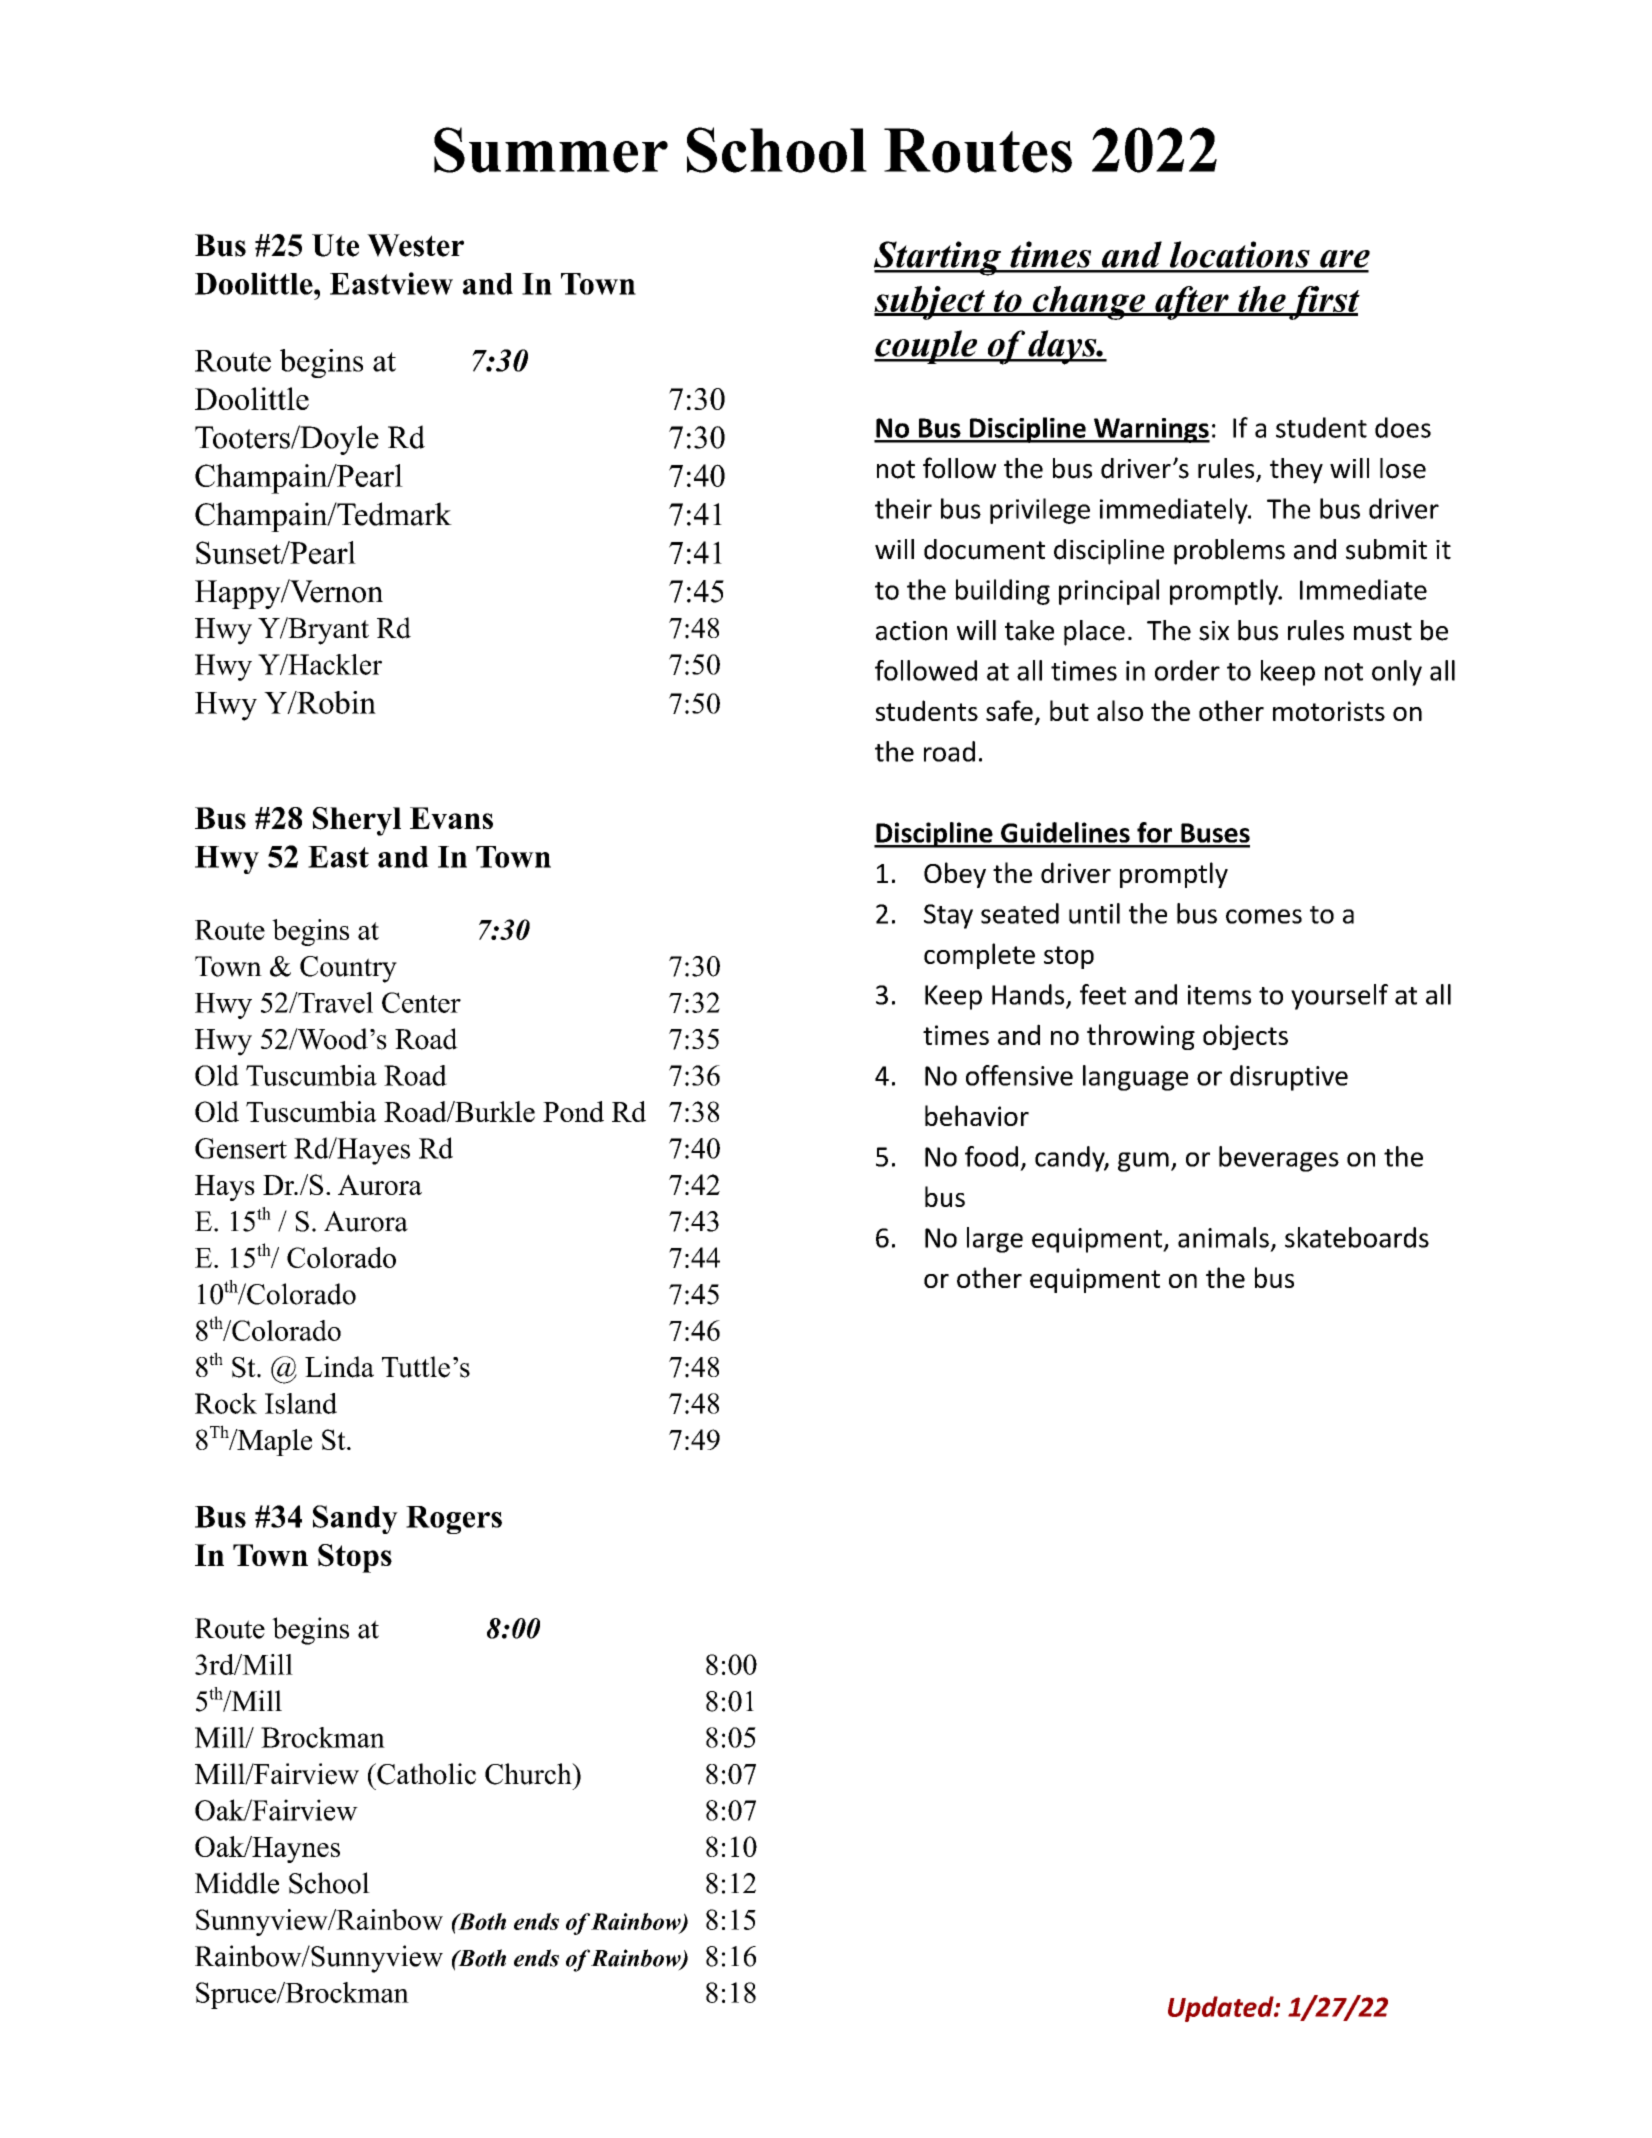  Describe the element at coordinates (979, 956) in the screenshot. I see `complete` at that location.
